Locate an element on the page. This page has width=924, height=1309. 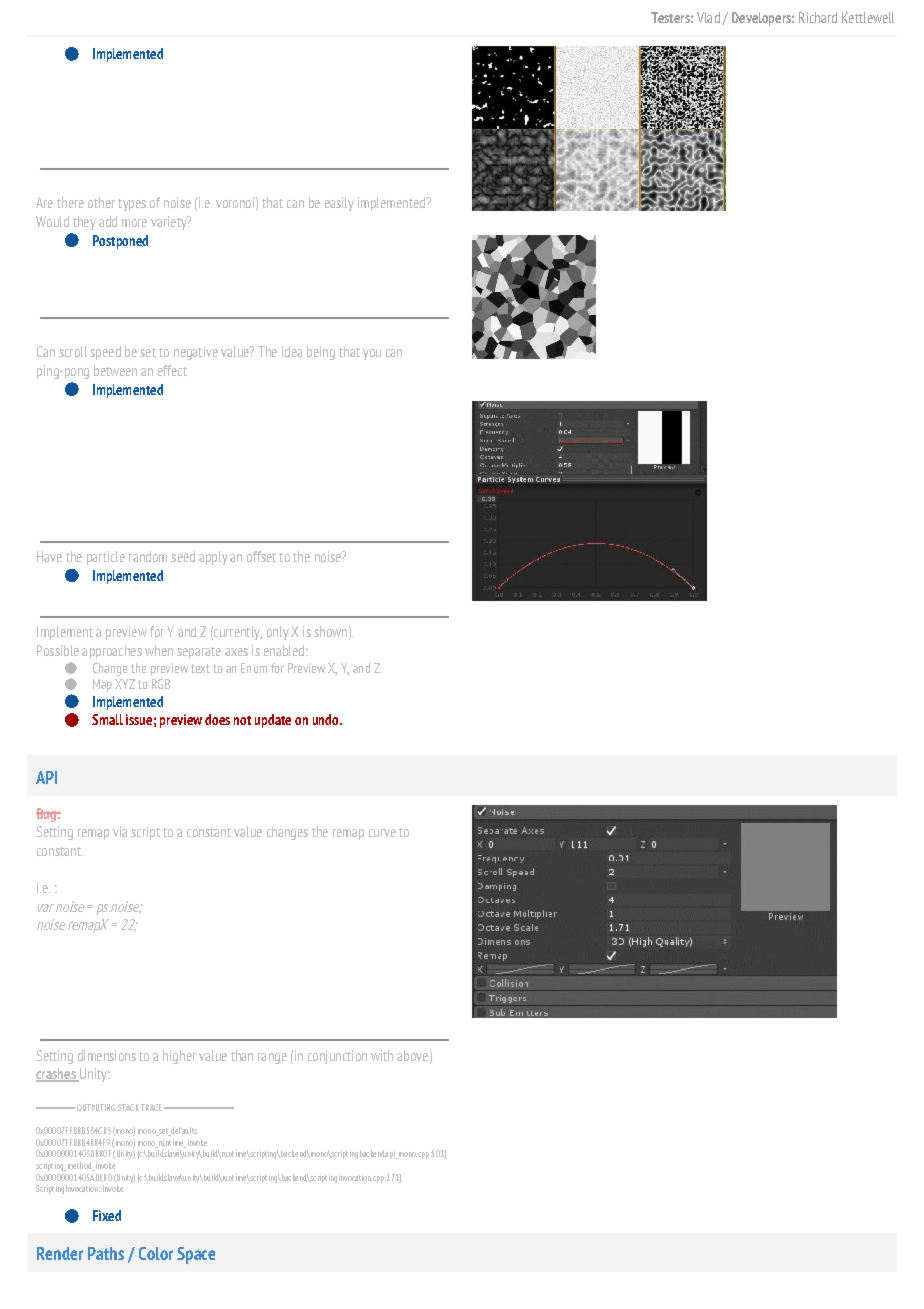
easily is located at coordinates (339, 204).
